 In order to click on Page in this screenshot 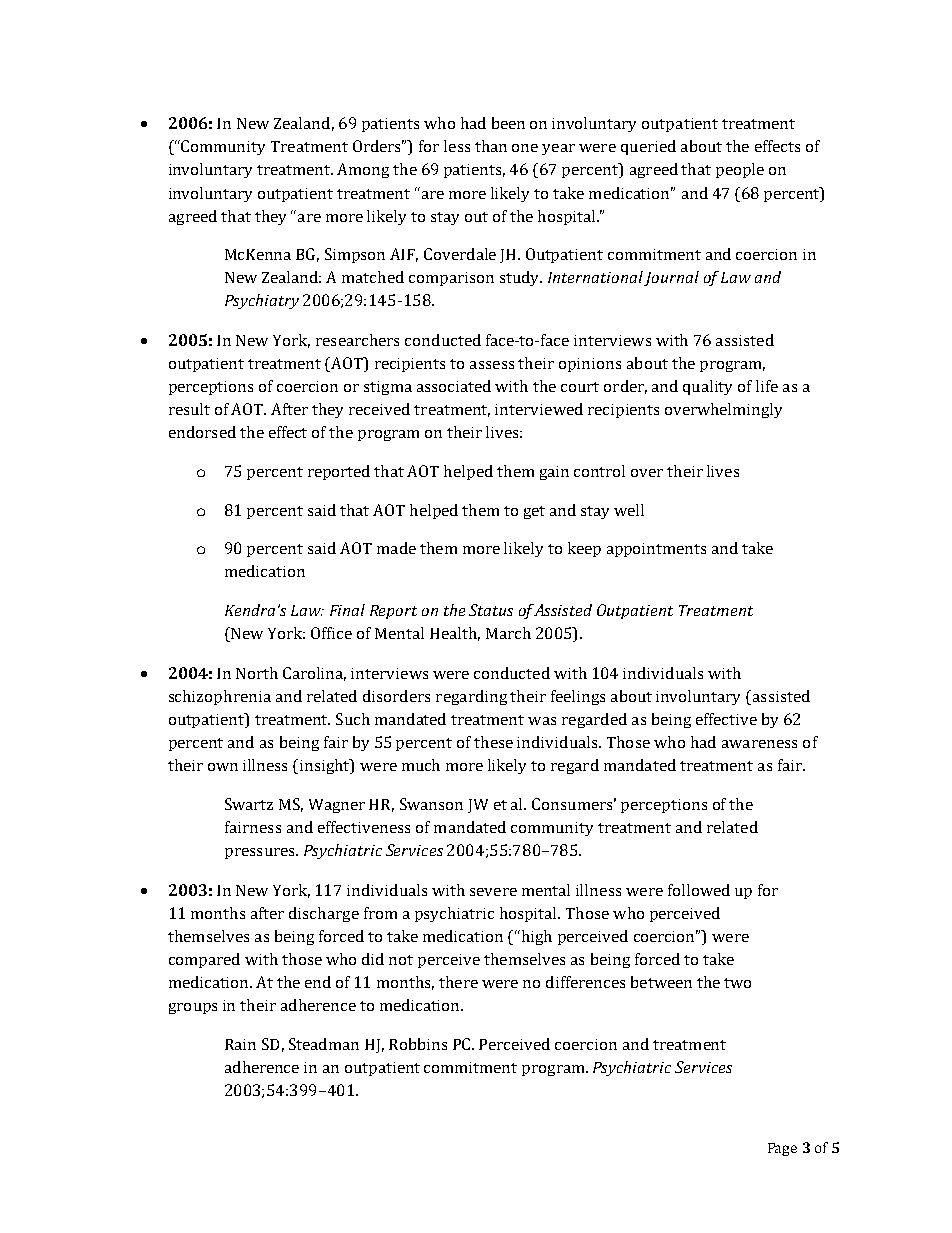, I will do `click(782, 1149)`.
